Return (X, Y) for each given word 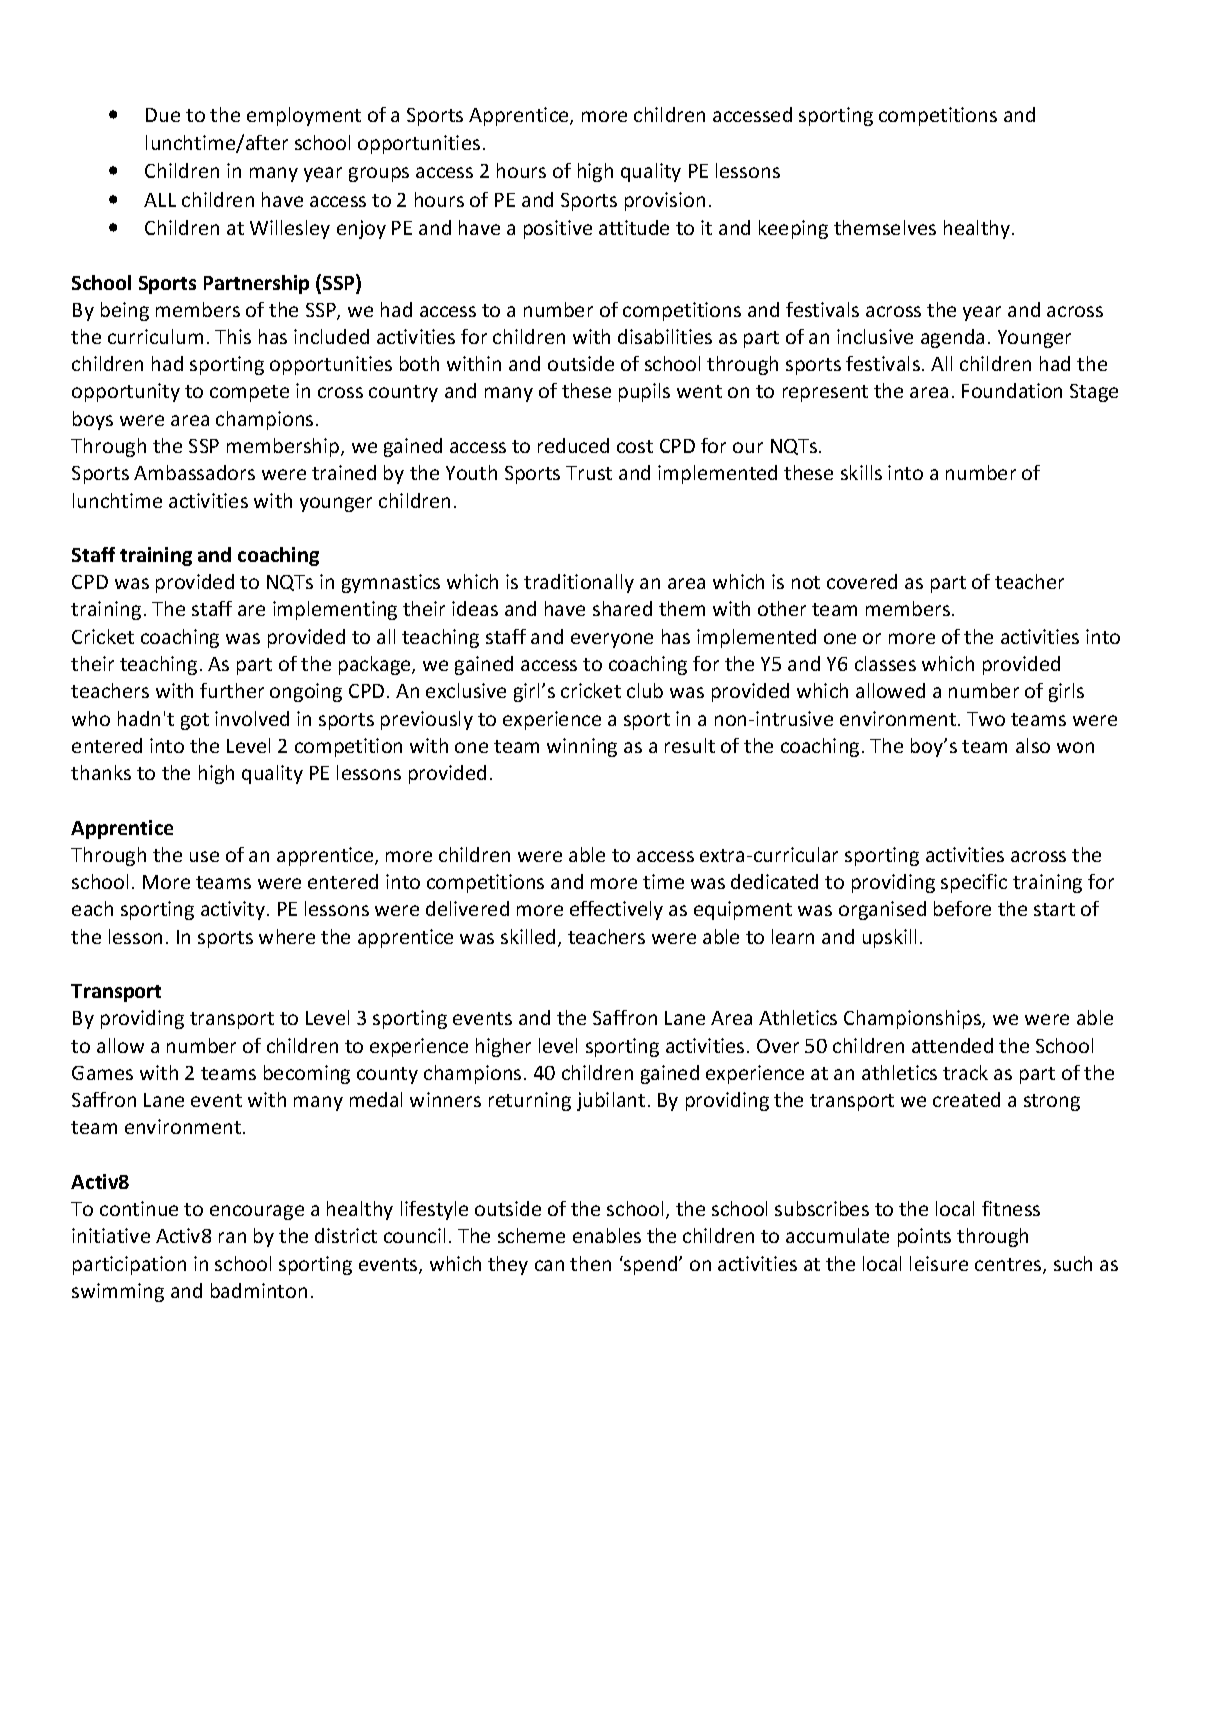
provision (665, 201)
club (645, 690)
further (232, 690)
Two (986, 719)
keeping (793, 229)
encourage (257, 1212)
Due (163, 115)
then (590, 1263)
